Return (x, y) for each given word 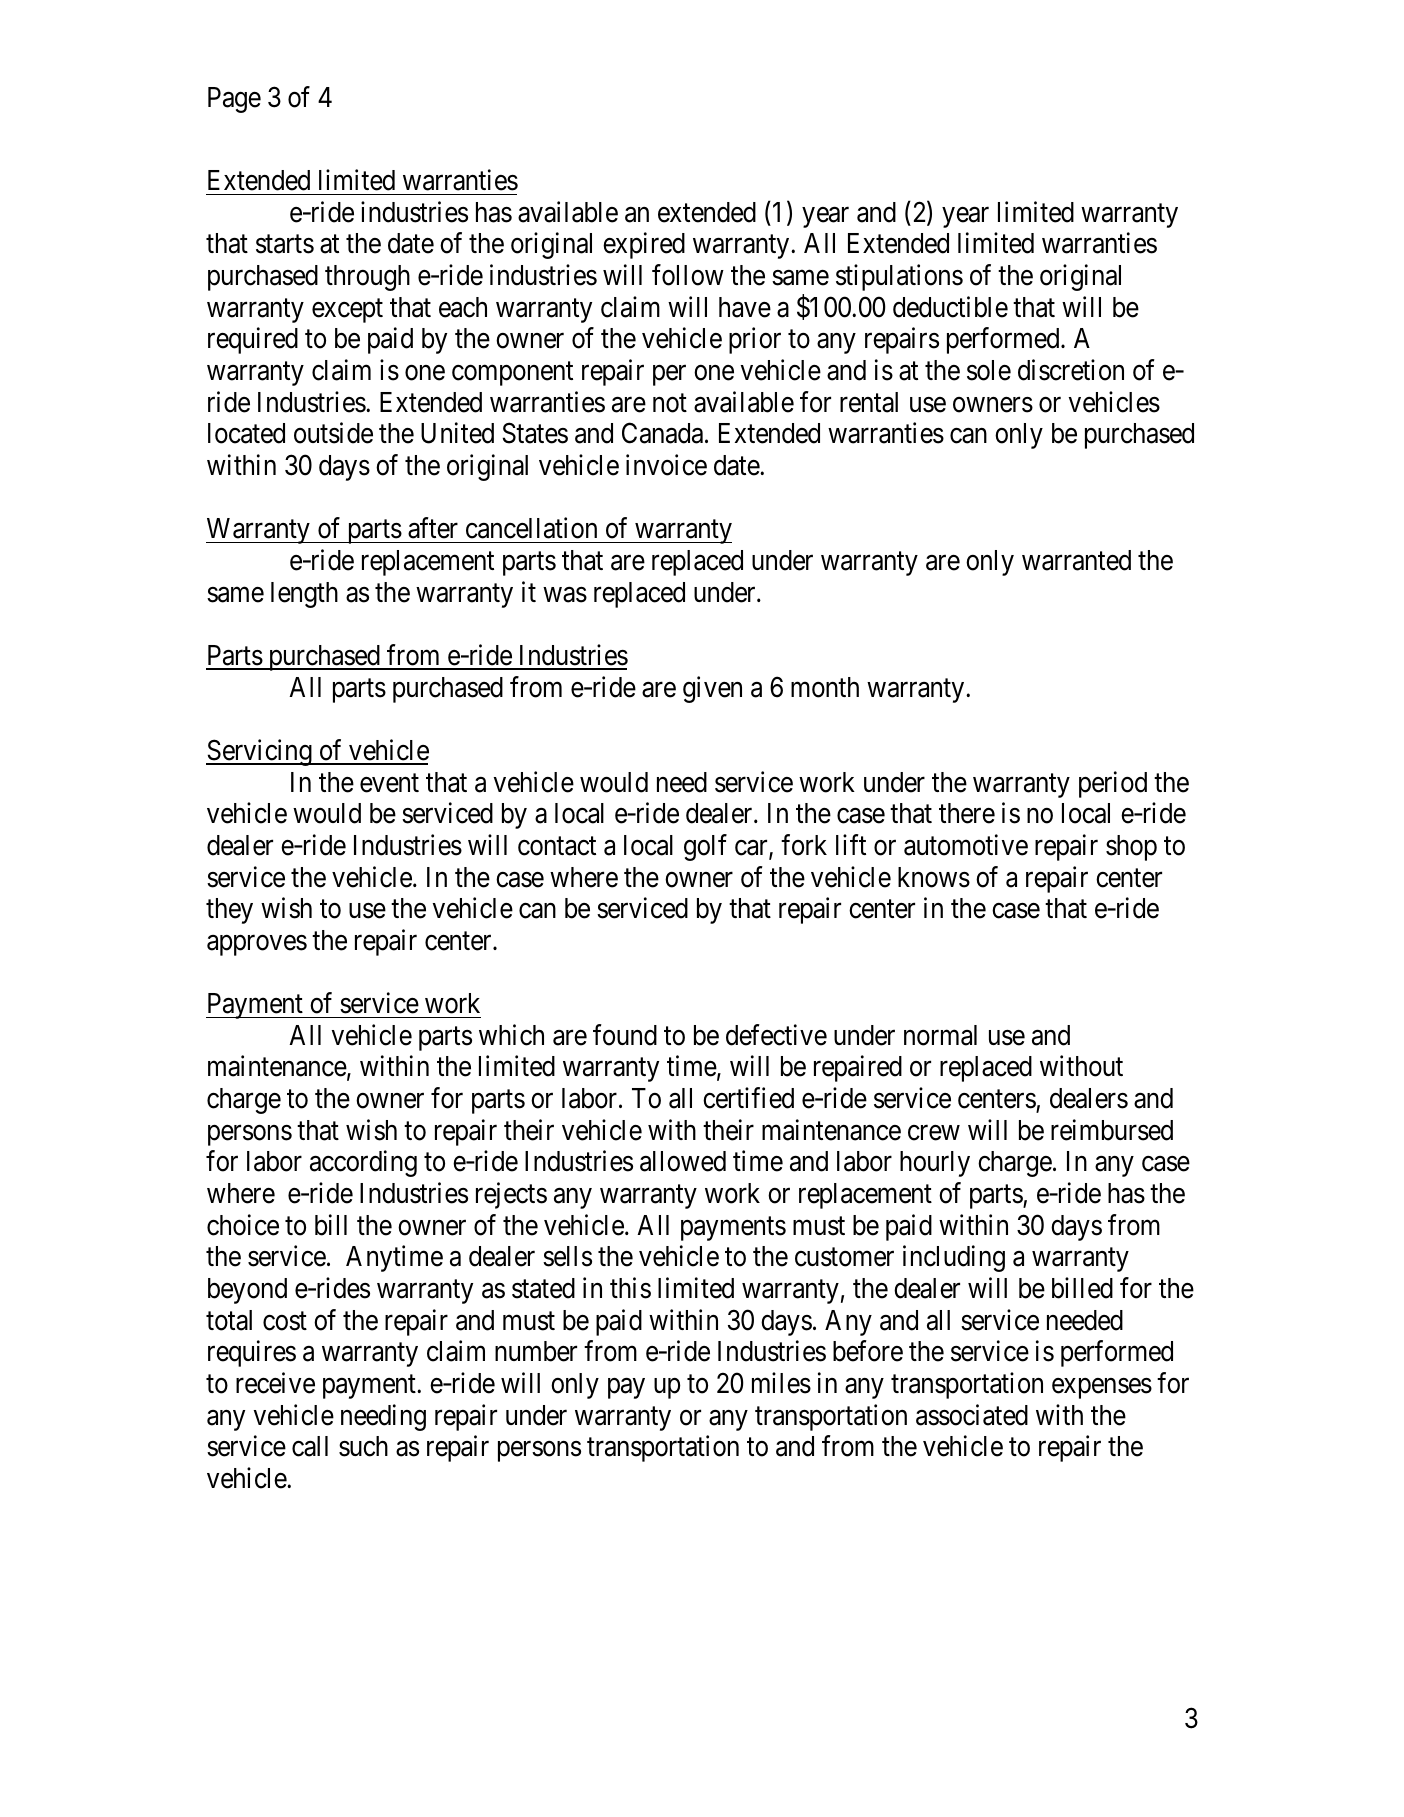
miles (781, 1383)
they (229, 911)
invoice (666, 465)
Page (234, 100)
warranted (1076, 560)
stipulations (899, 277)
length (304, 595)
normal (940, 1035)
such (363, 1446)
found (625, 1035)
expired (644, 246)
